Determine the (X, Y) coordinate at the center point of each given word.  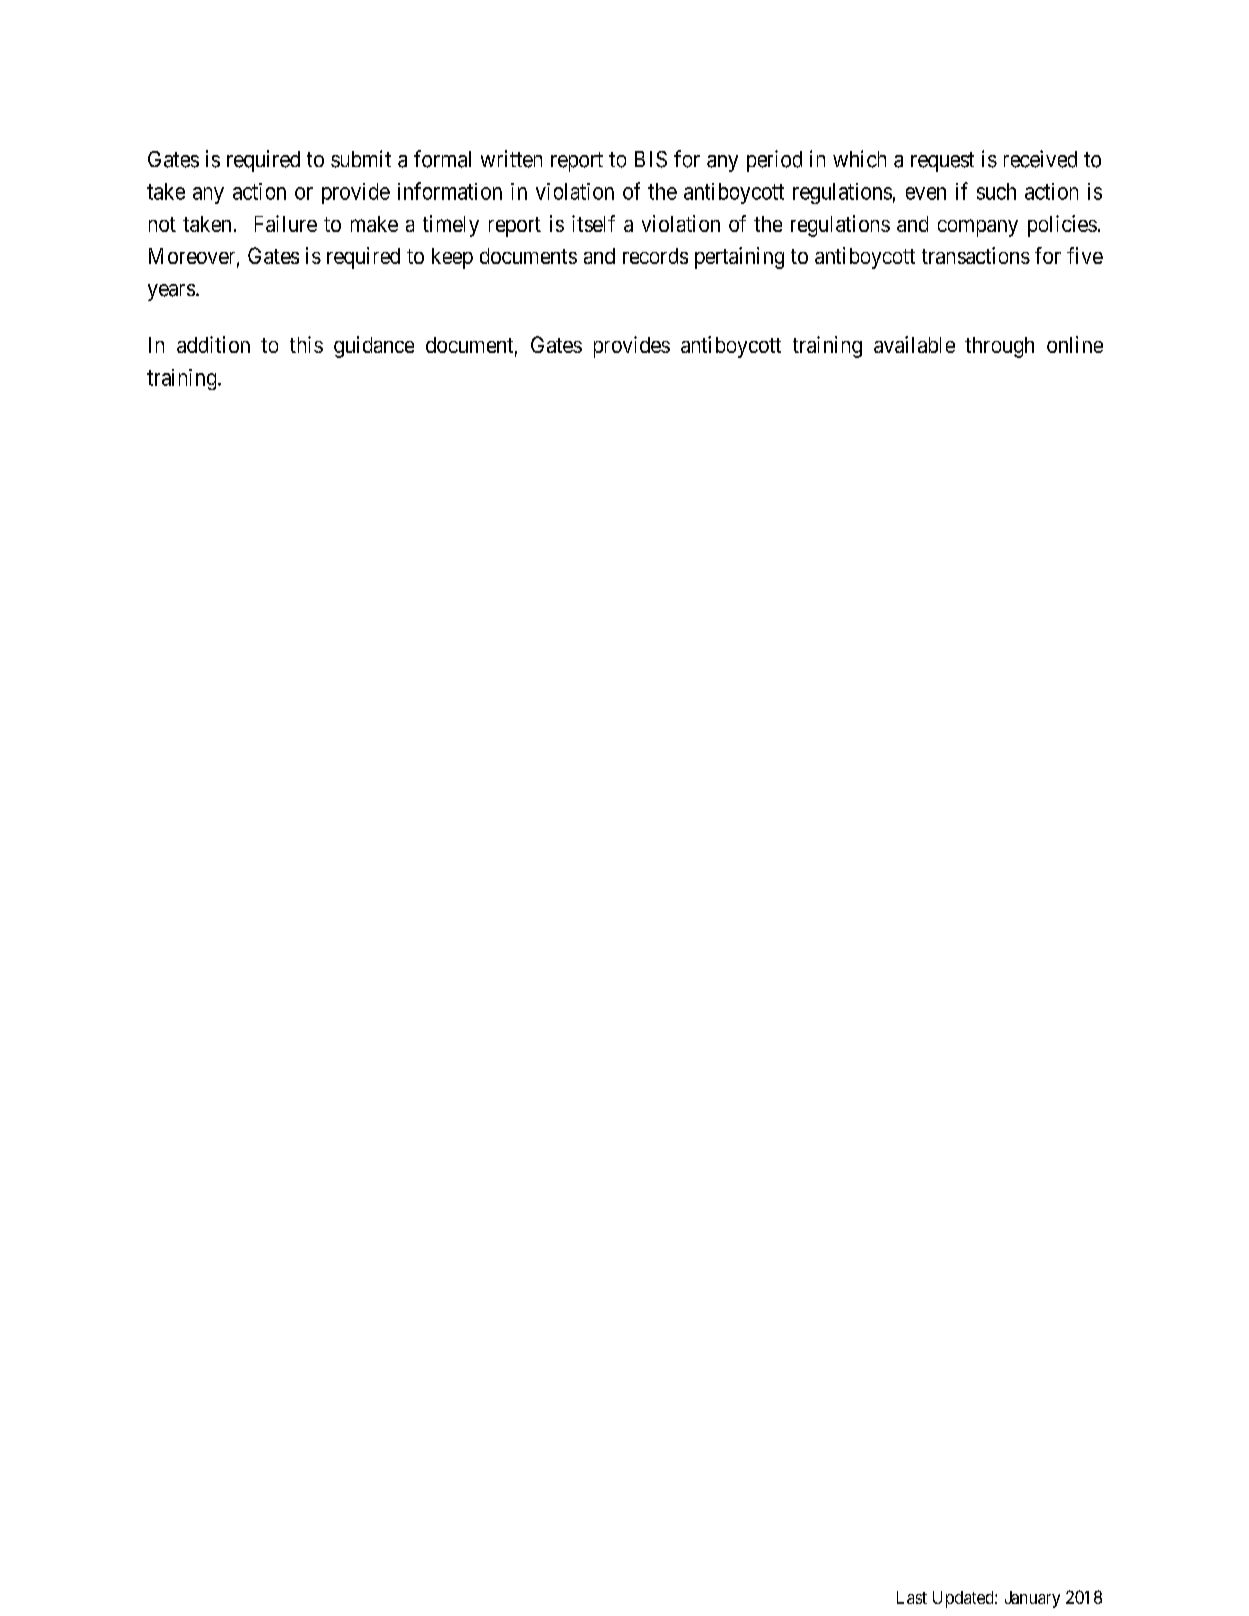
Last (912, 1597)
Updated (964, 1599)
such (996, 191)
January (1032, 1599)
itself (593, 223)
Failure (286, 223)
